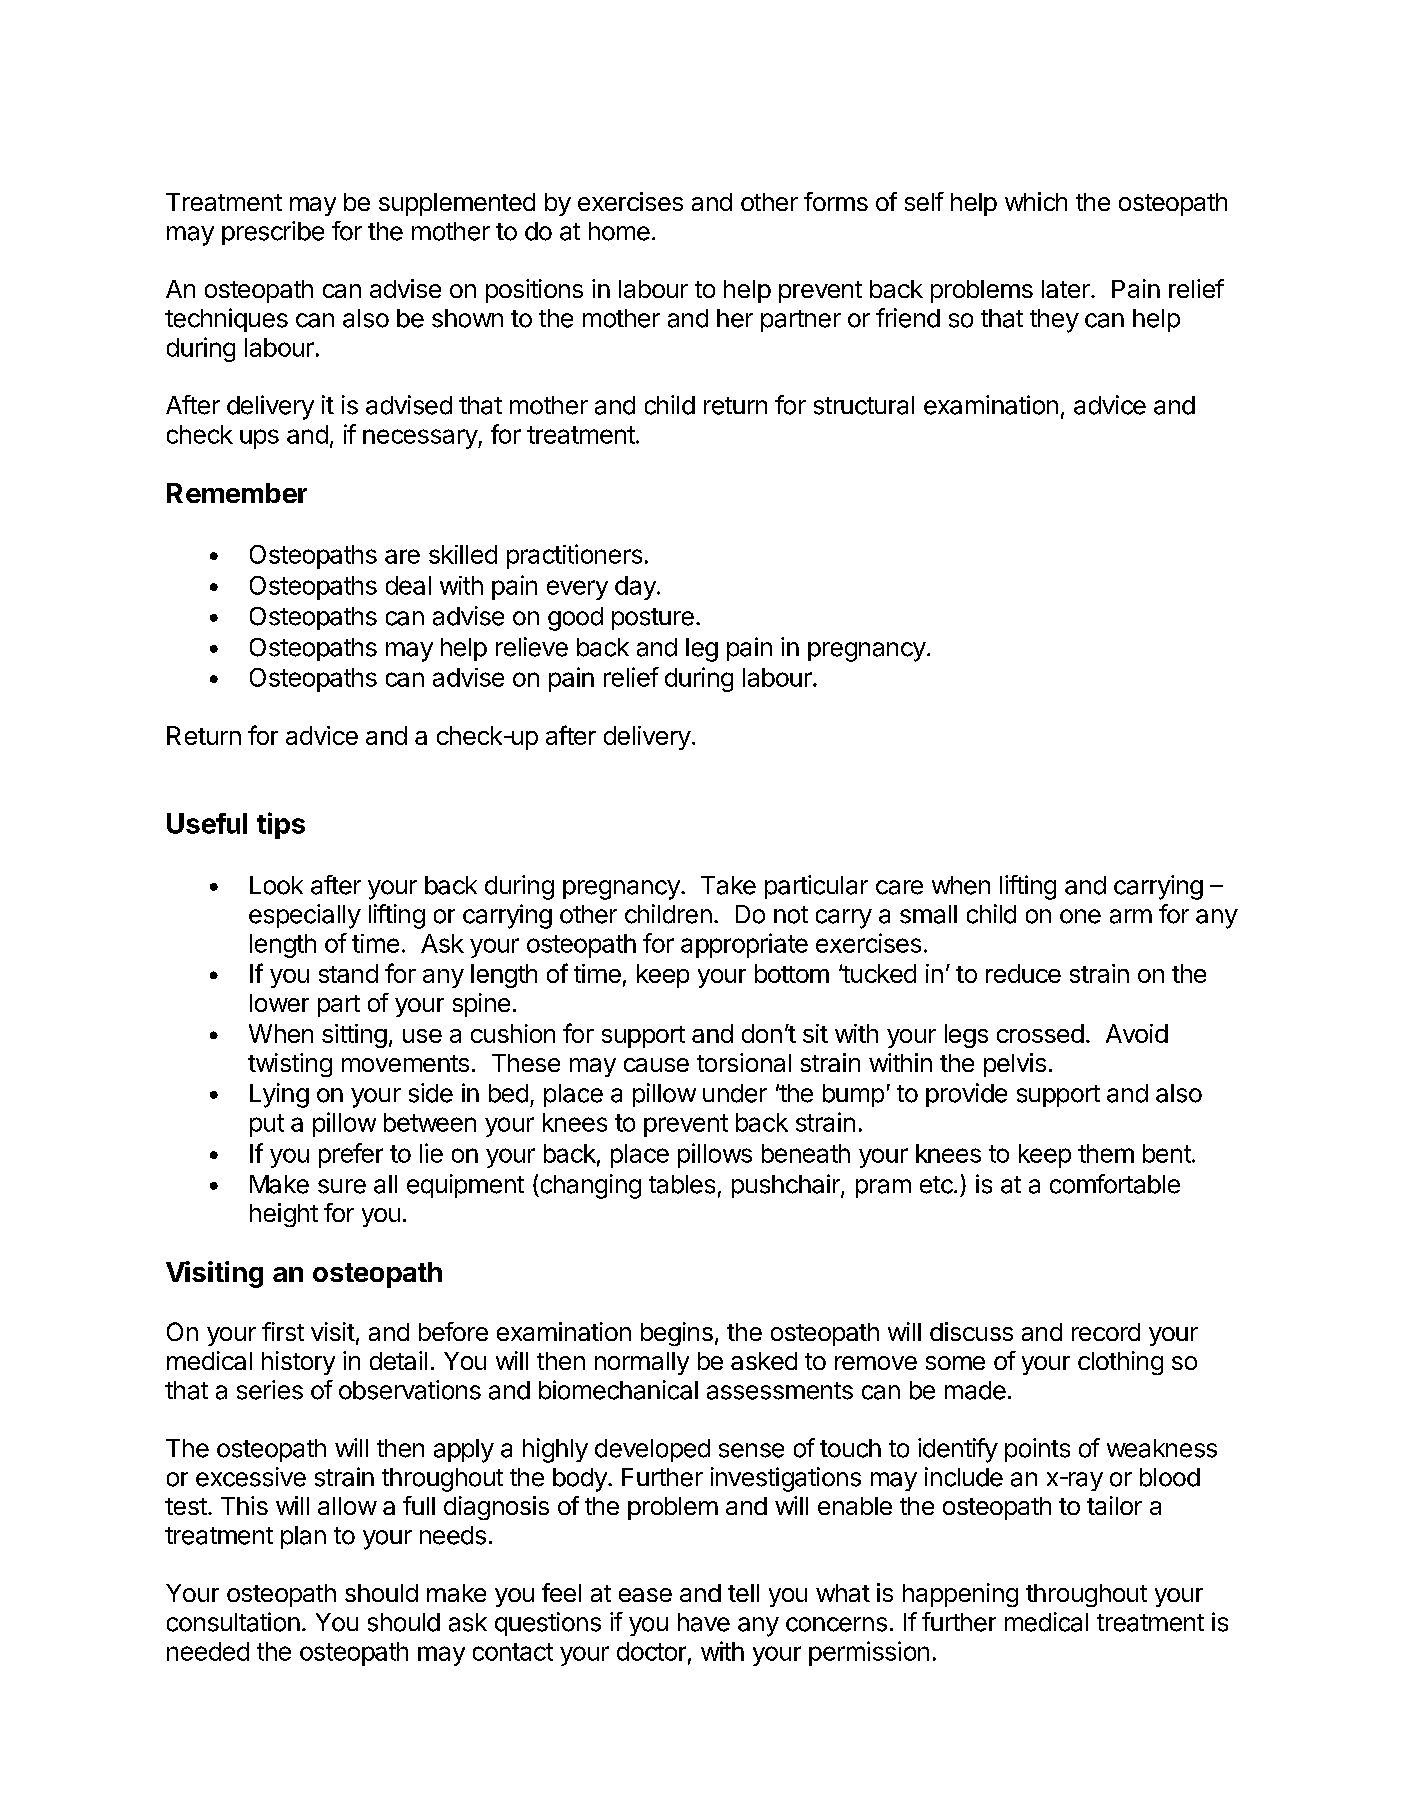 This screenshot has height=1818, width=1405. Describe the element at coordinates (273, 233) in the screenshot. I see `prescribe` at that location.
